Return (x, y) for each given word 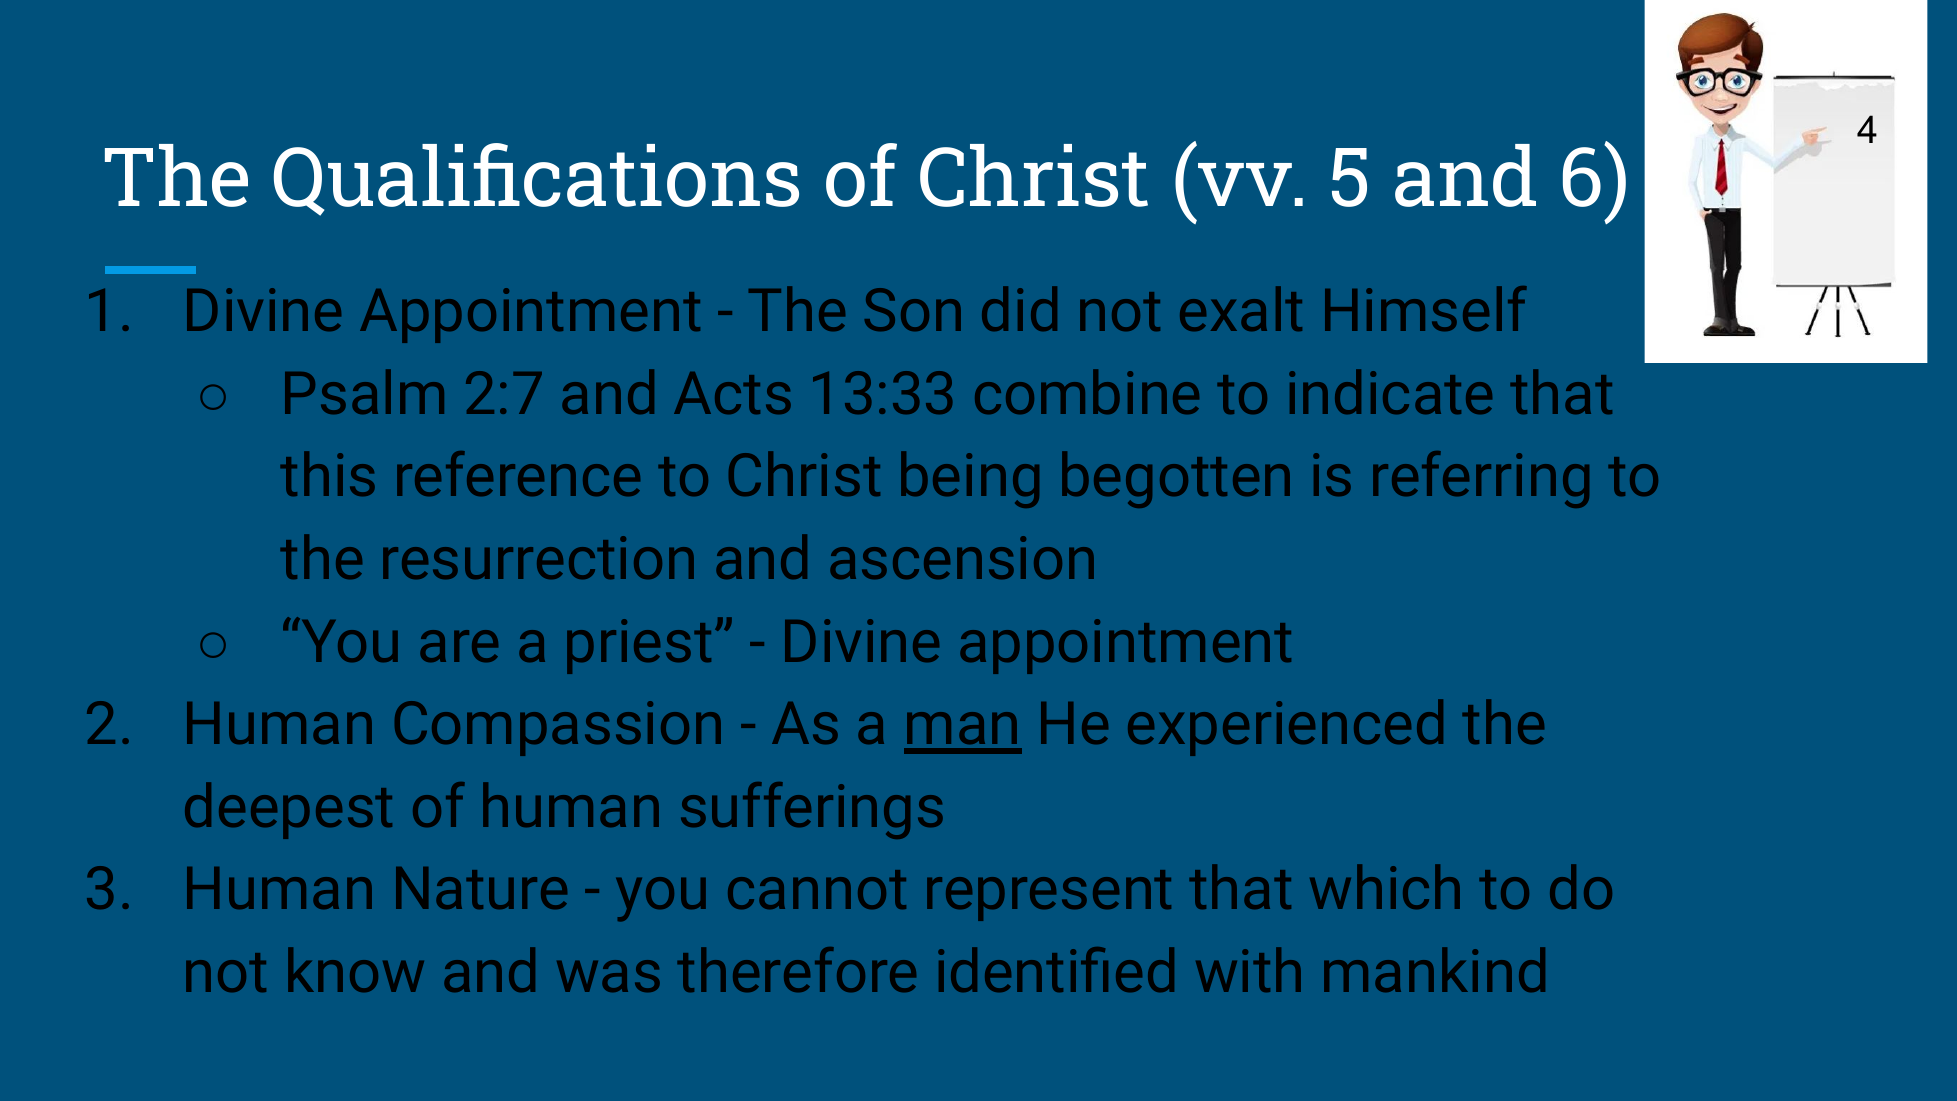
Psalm (364, 391)
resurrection (538, 557)
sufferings (812, 810)
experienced (1285, 727)
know (356, 969)
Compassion (558, 728)
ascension (962, 557)
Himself (1426, 308)
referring (1481, 479)
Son (913, 309)
